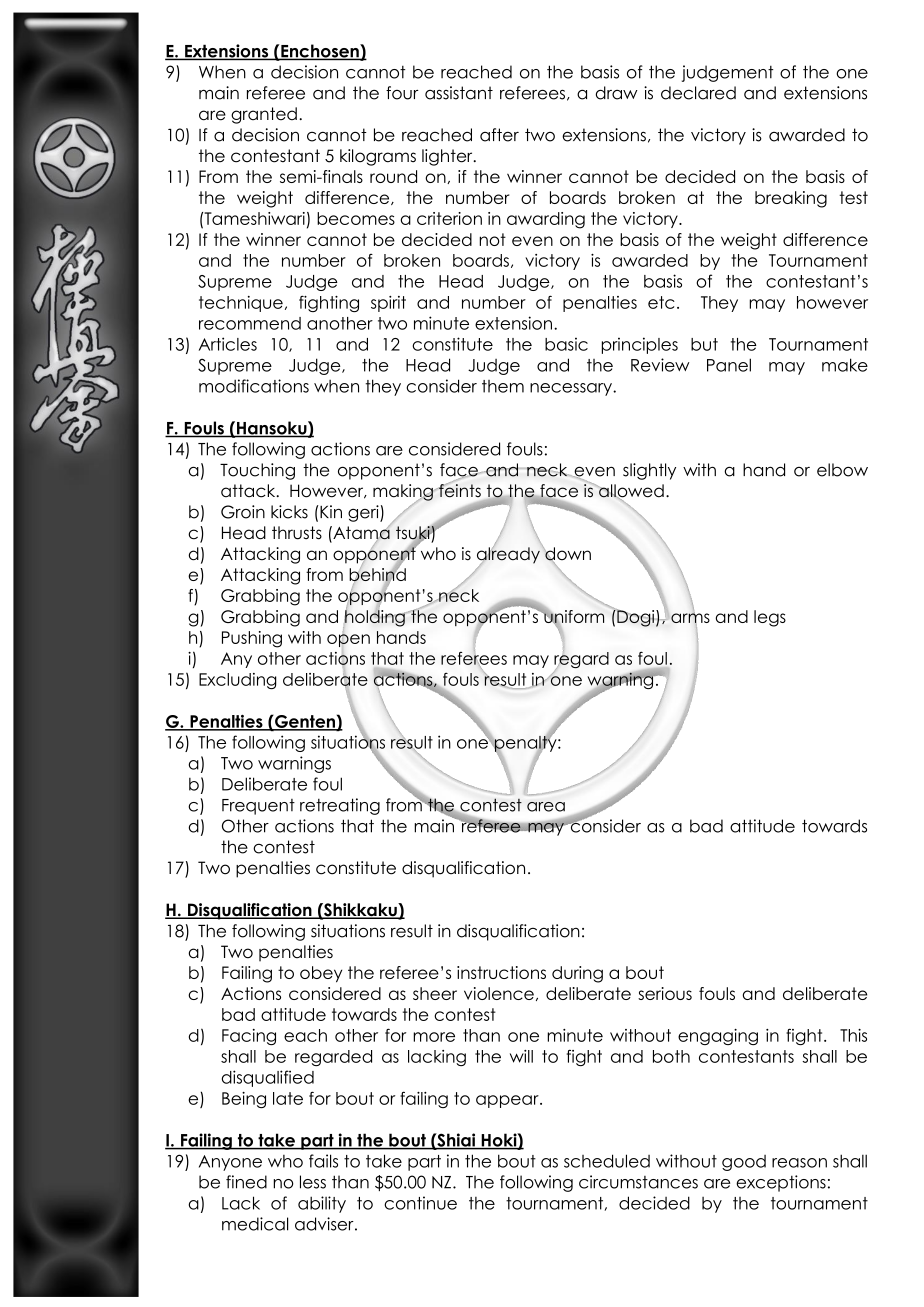  I want to click on less, so click(313, 1182).
